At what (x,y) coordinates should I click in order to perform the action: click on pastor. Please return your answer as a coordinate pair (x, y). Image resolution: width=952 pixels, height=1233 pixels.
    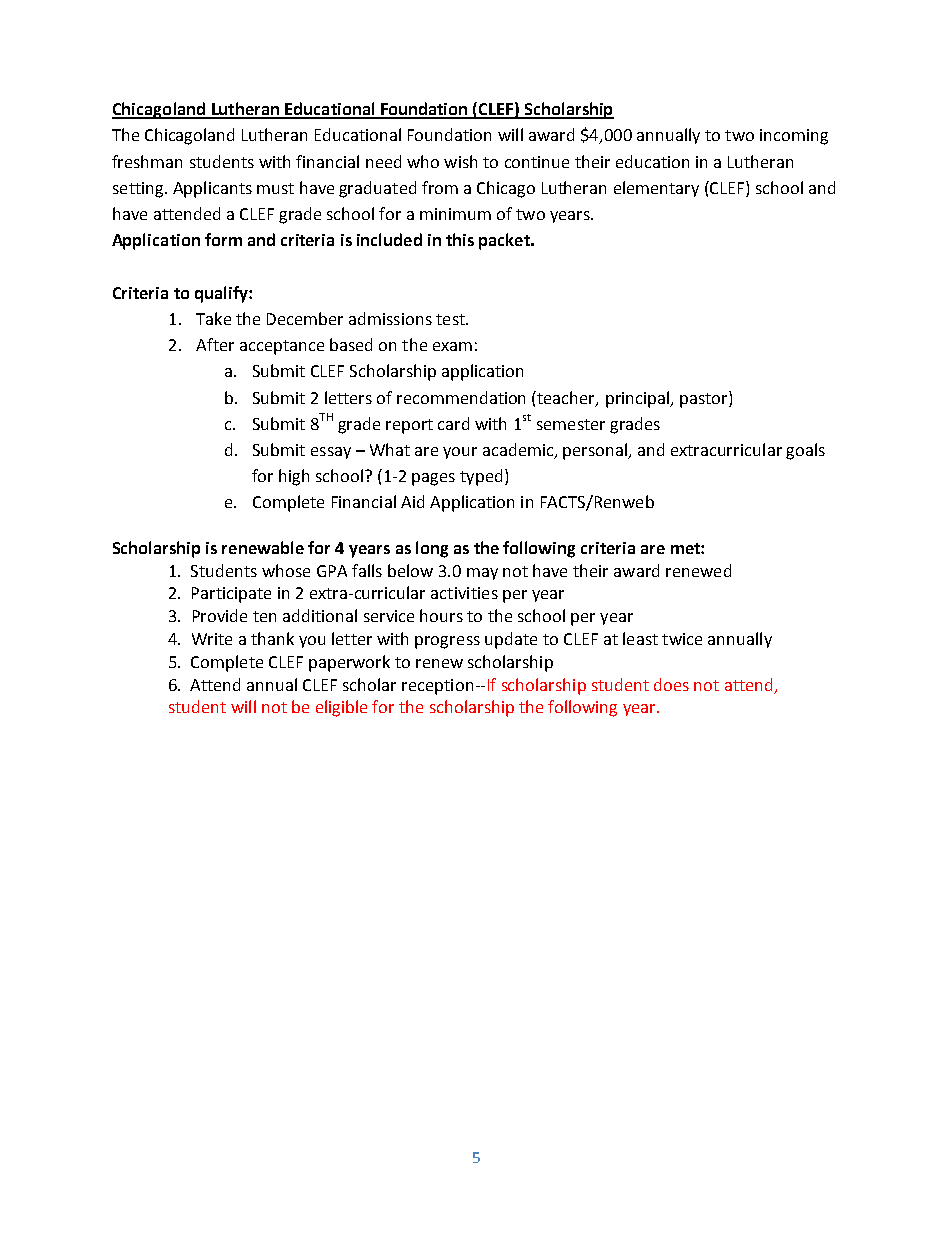
    Looking at the image, I should click on (705, 399).
